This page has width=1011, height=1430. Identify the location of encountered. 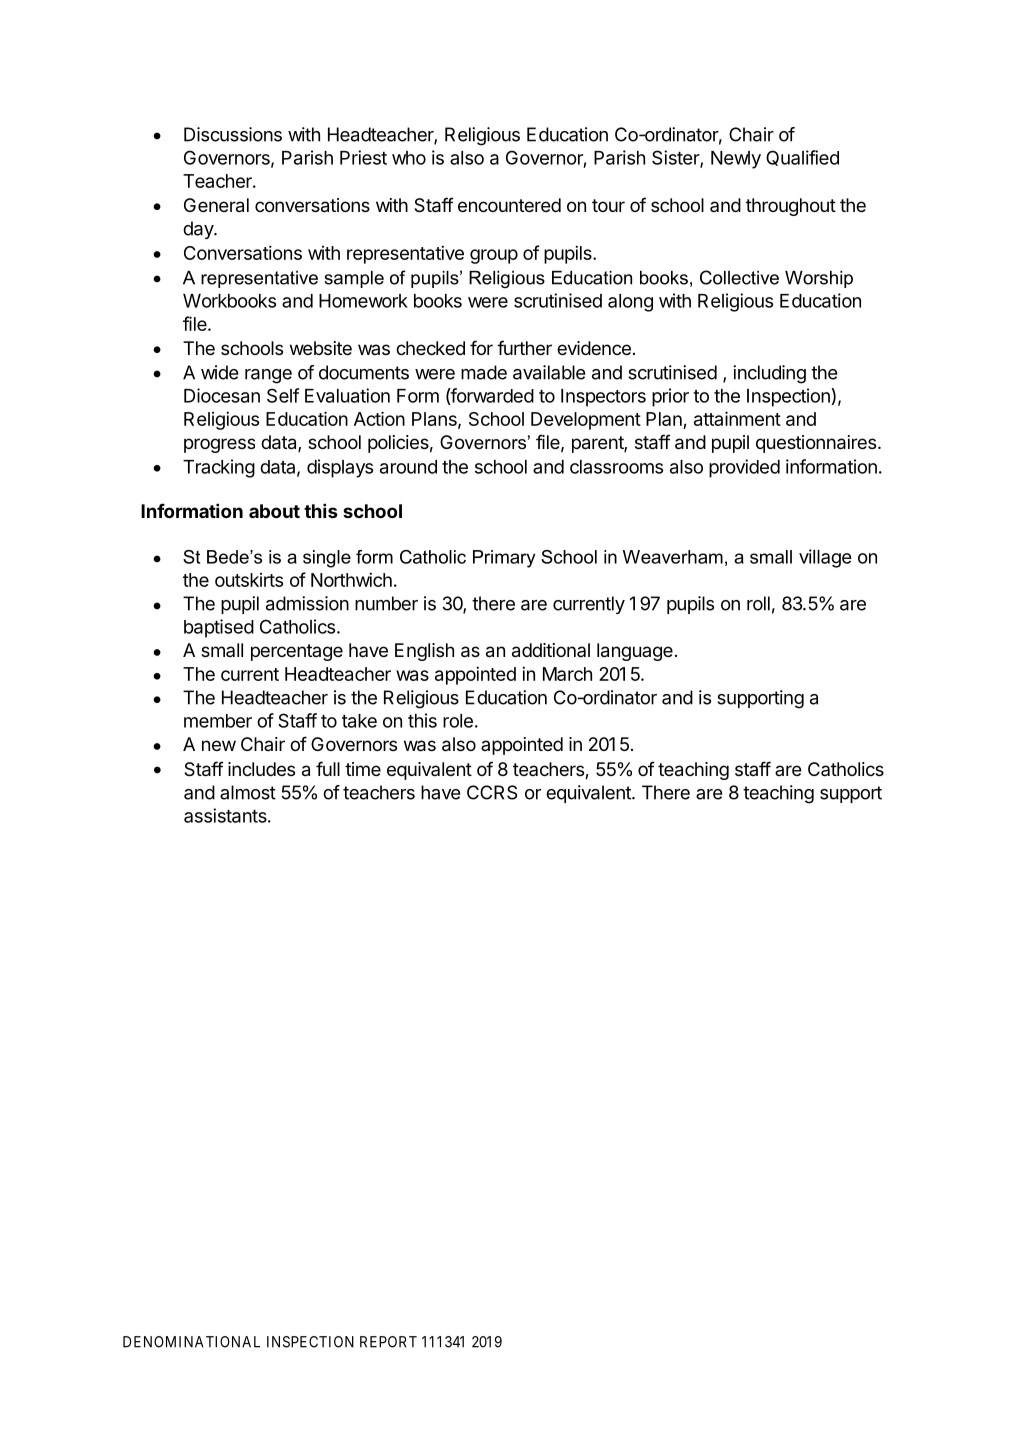
(509, 205).
